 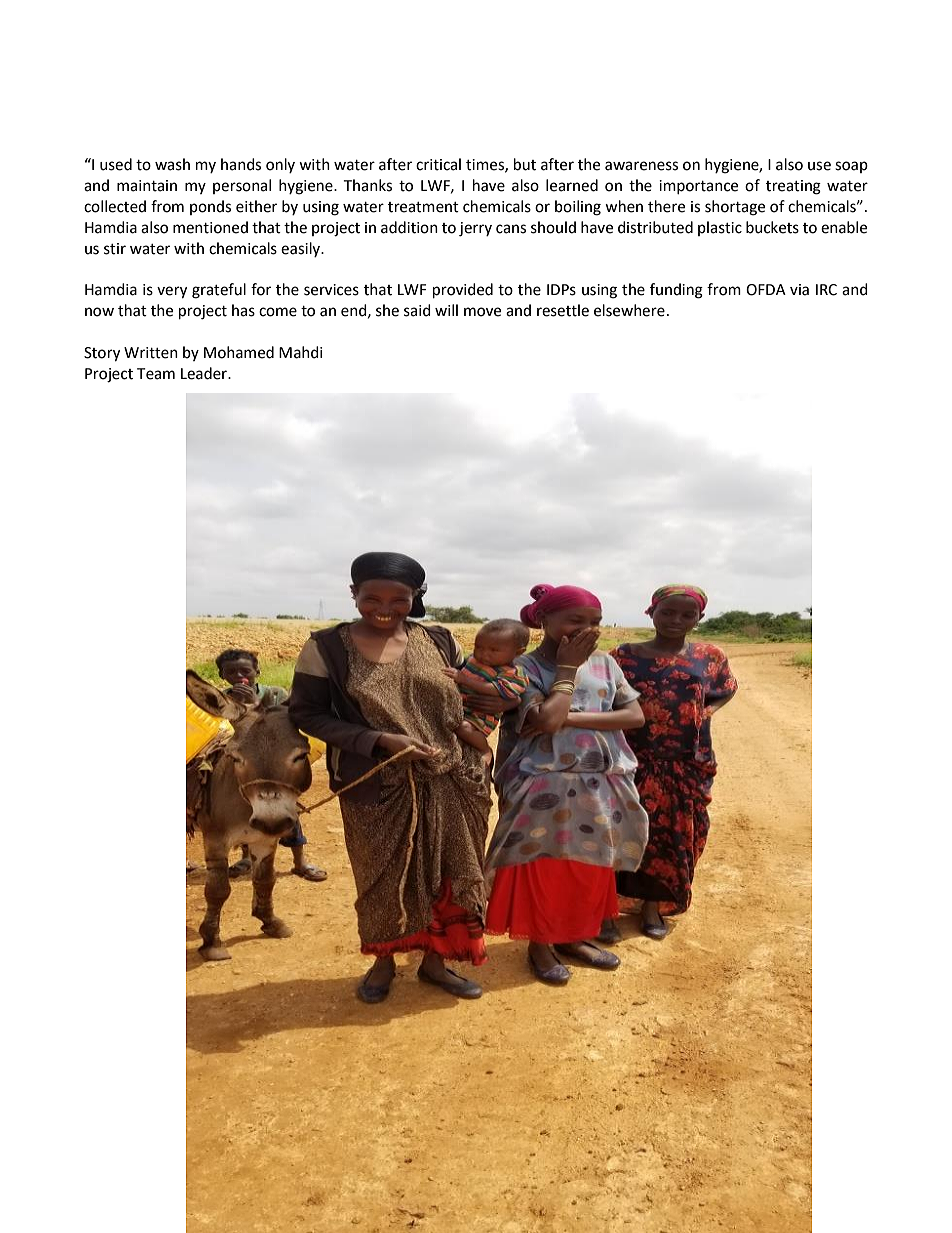 What do you see at coordinates (210, 227) in the screenshot?
I see `mentioned` at bounding box center [210, 227].
